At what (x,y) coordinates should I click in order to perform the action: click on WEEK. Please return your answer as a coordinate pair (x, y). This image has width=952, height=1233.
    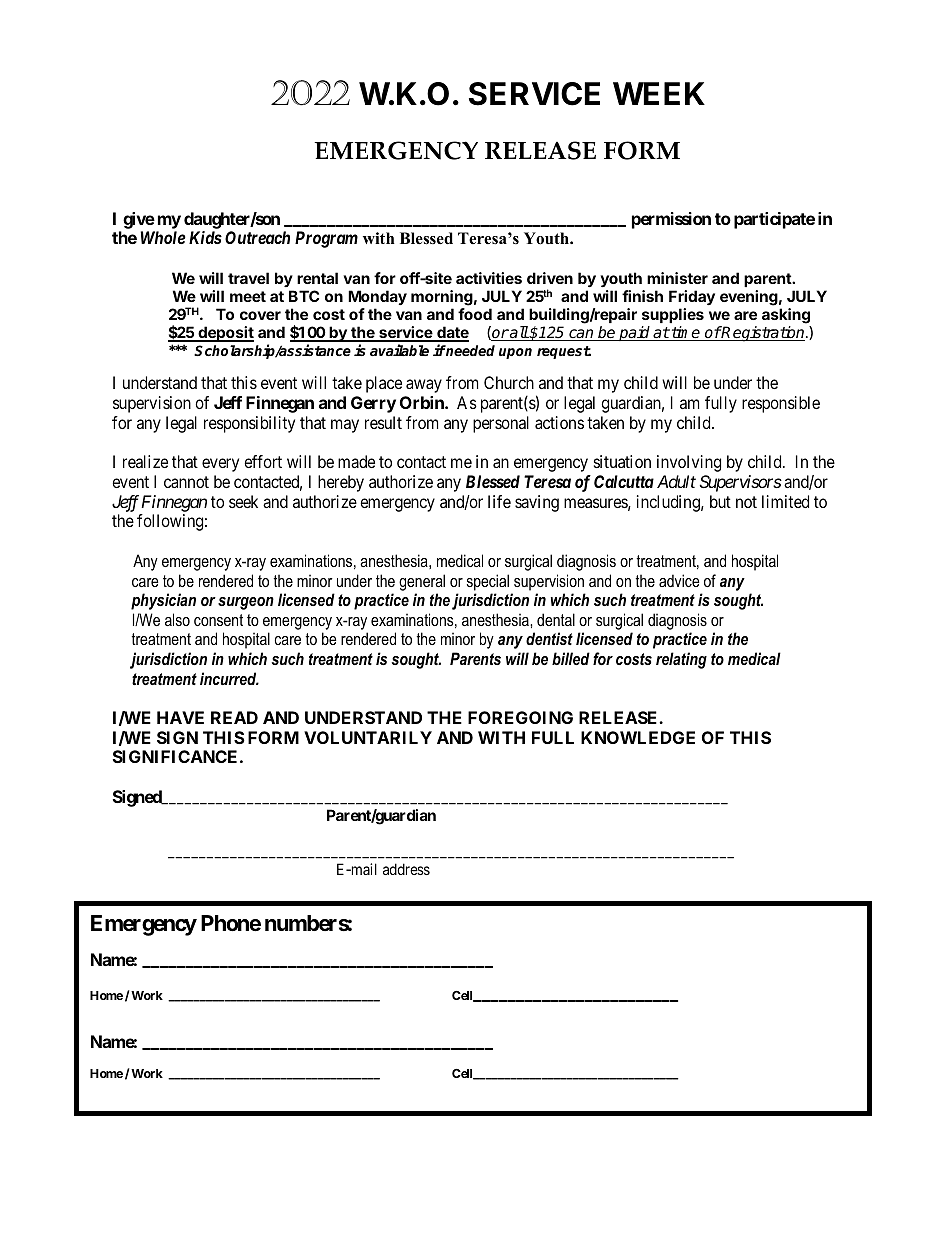
    Looking at the image, I should click on (659, 93).
